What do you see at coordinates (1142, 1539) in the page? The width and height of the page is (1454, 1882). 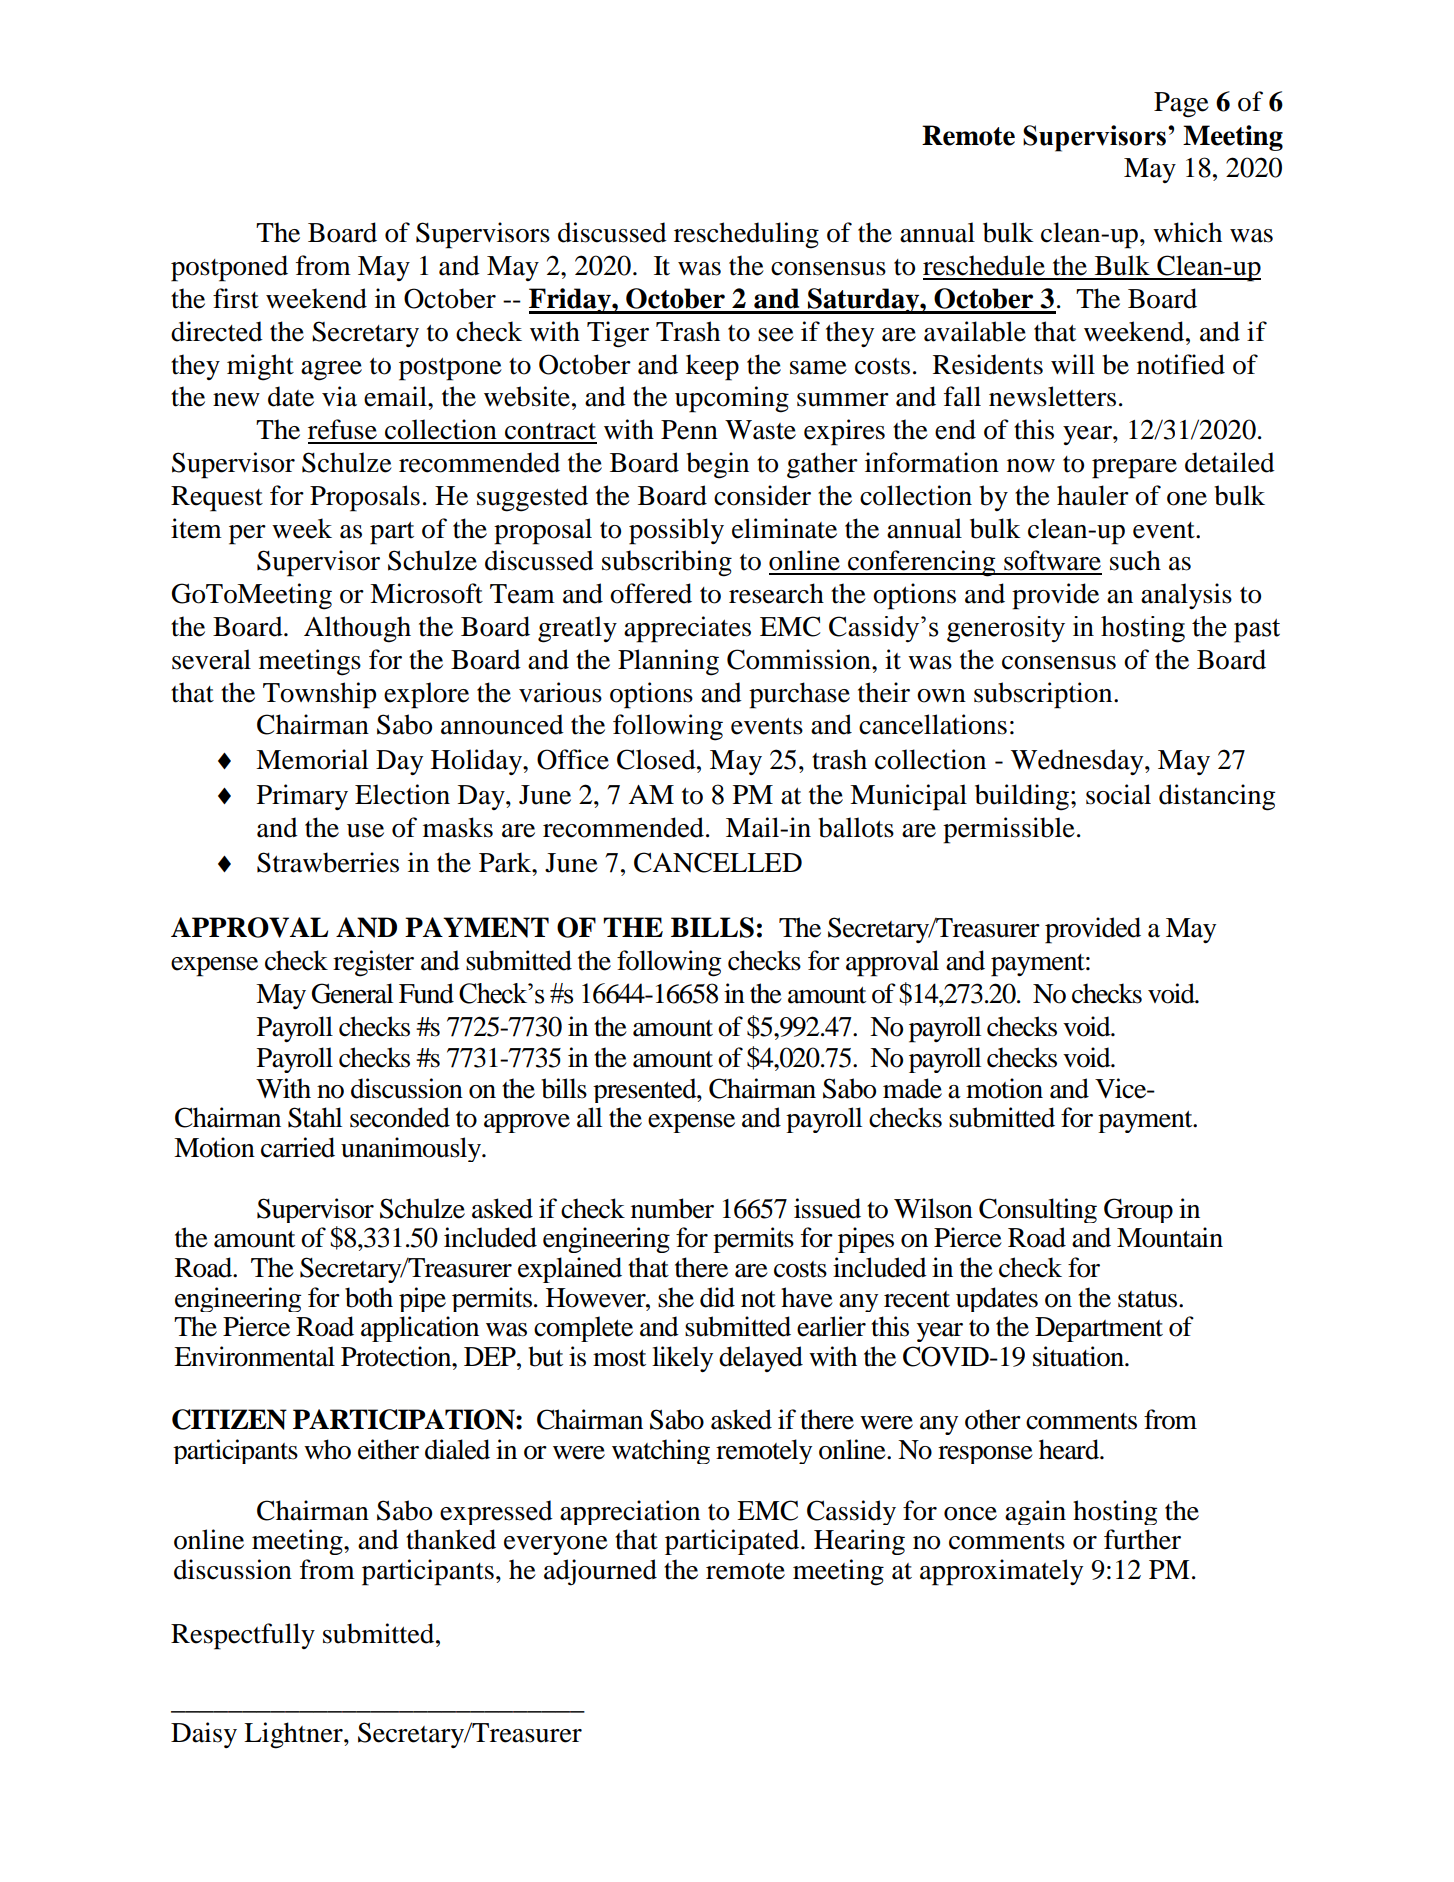 I see `further` at bounding box center [1142, 1539].
